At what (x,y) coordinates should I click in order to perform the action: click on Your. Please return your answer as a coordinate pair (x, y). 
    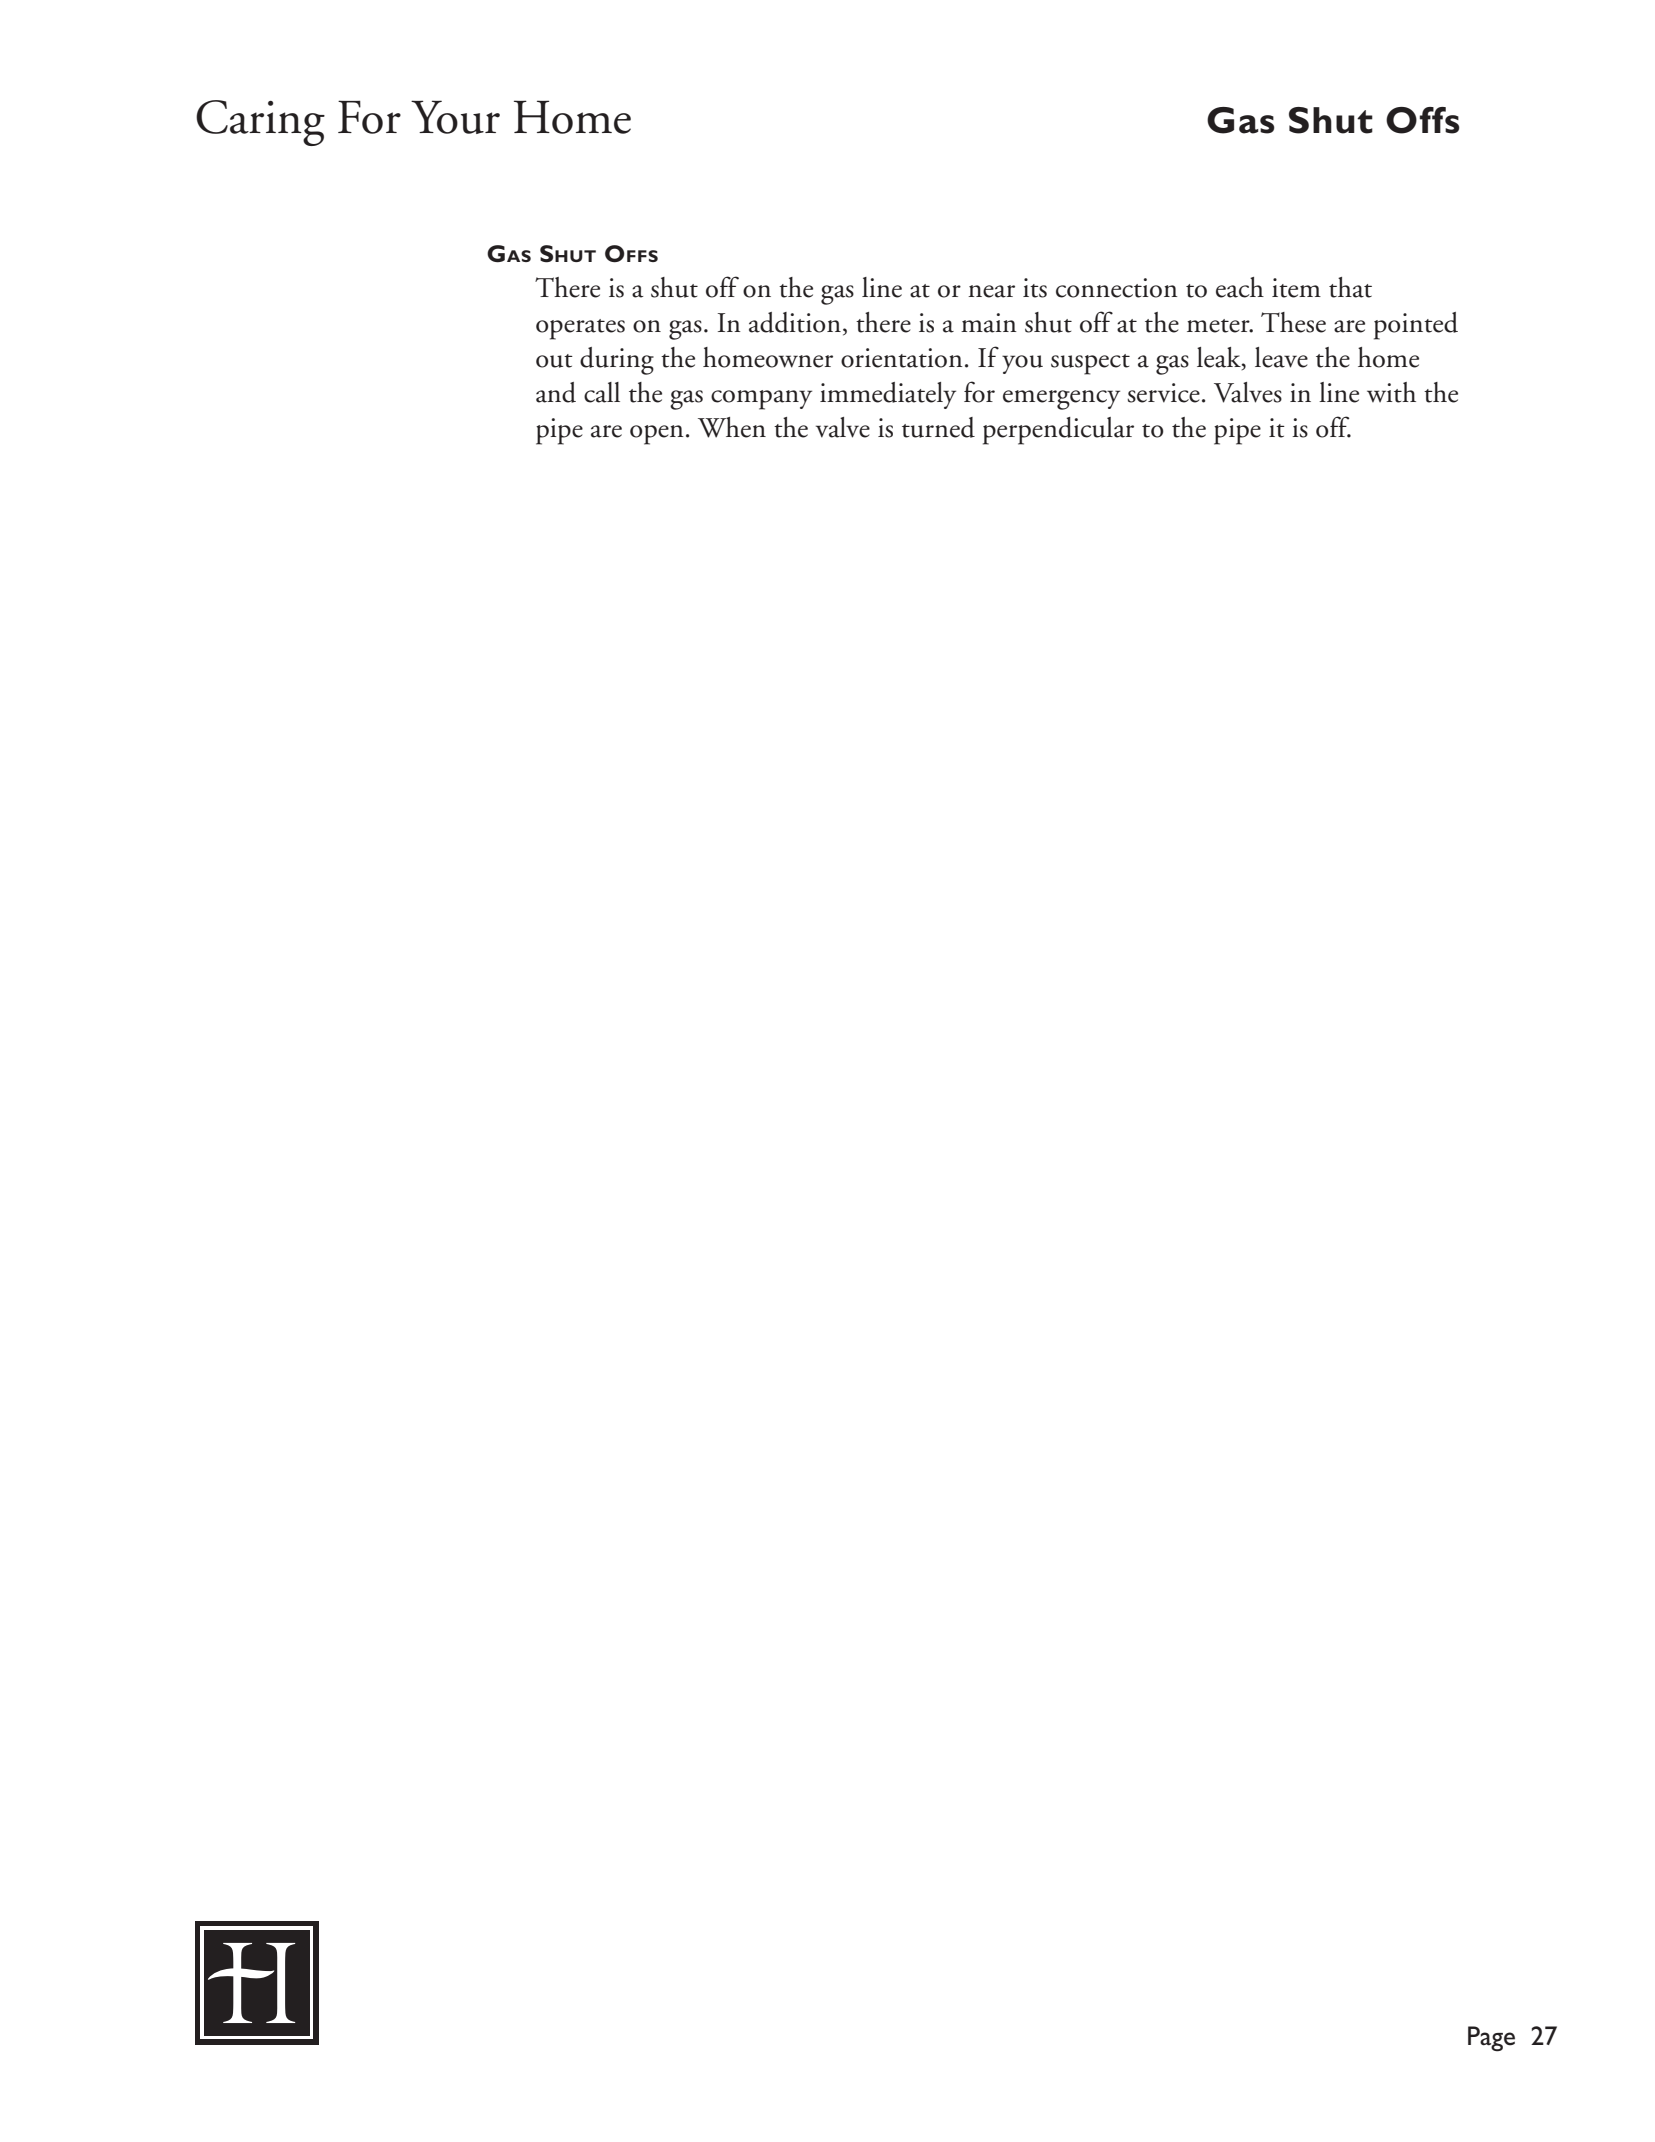
    Looking at the image, I should click on (455, 117).
